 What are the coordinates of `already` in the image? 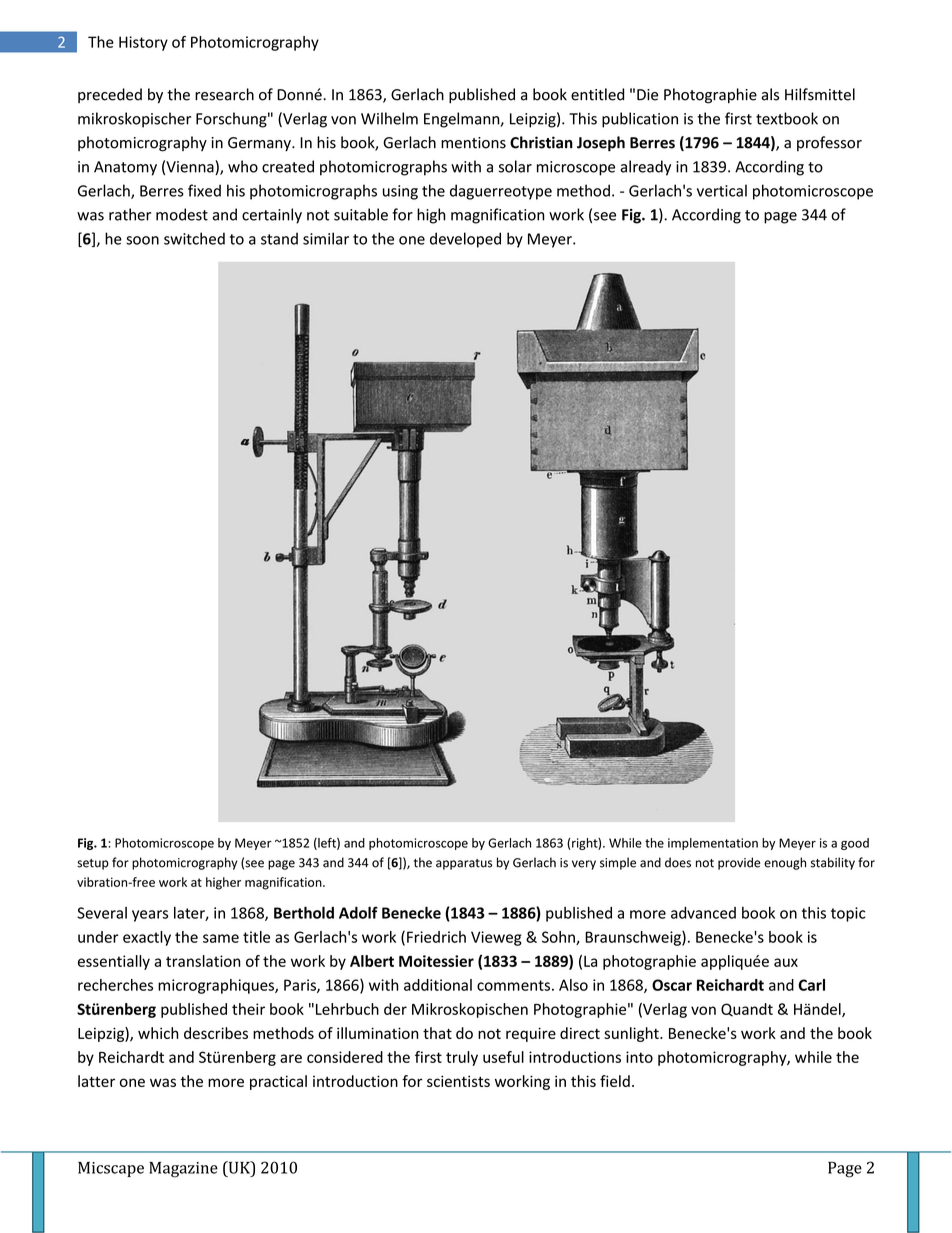 It's located at (645, 168).
